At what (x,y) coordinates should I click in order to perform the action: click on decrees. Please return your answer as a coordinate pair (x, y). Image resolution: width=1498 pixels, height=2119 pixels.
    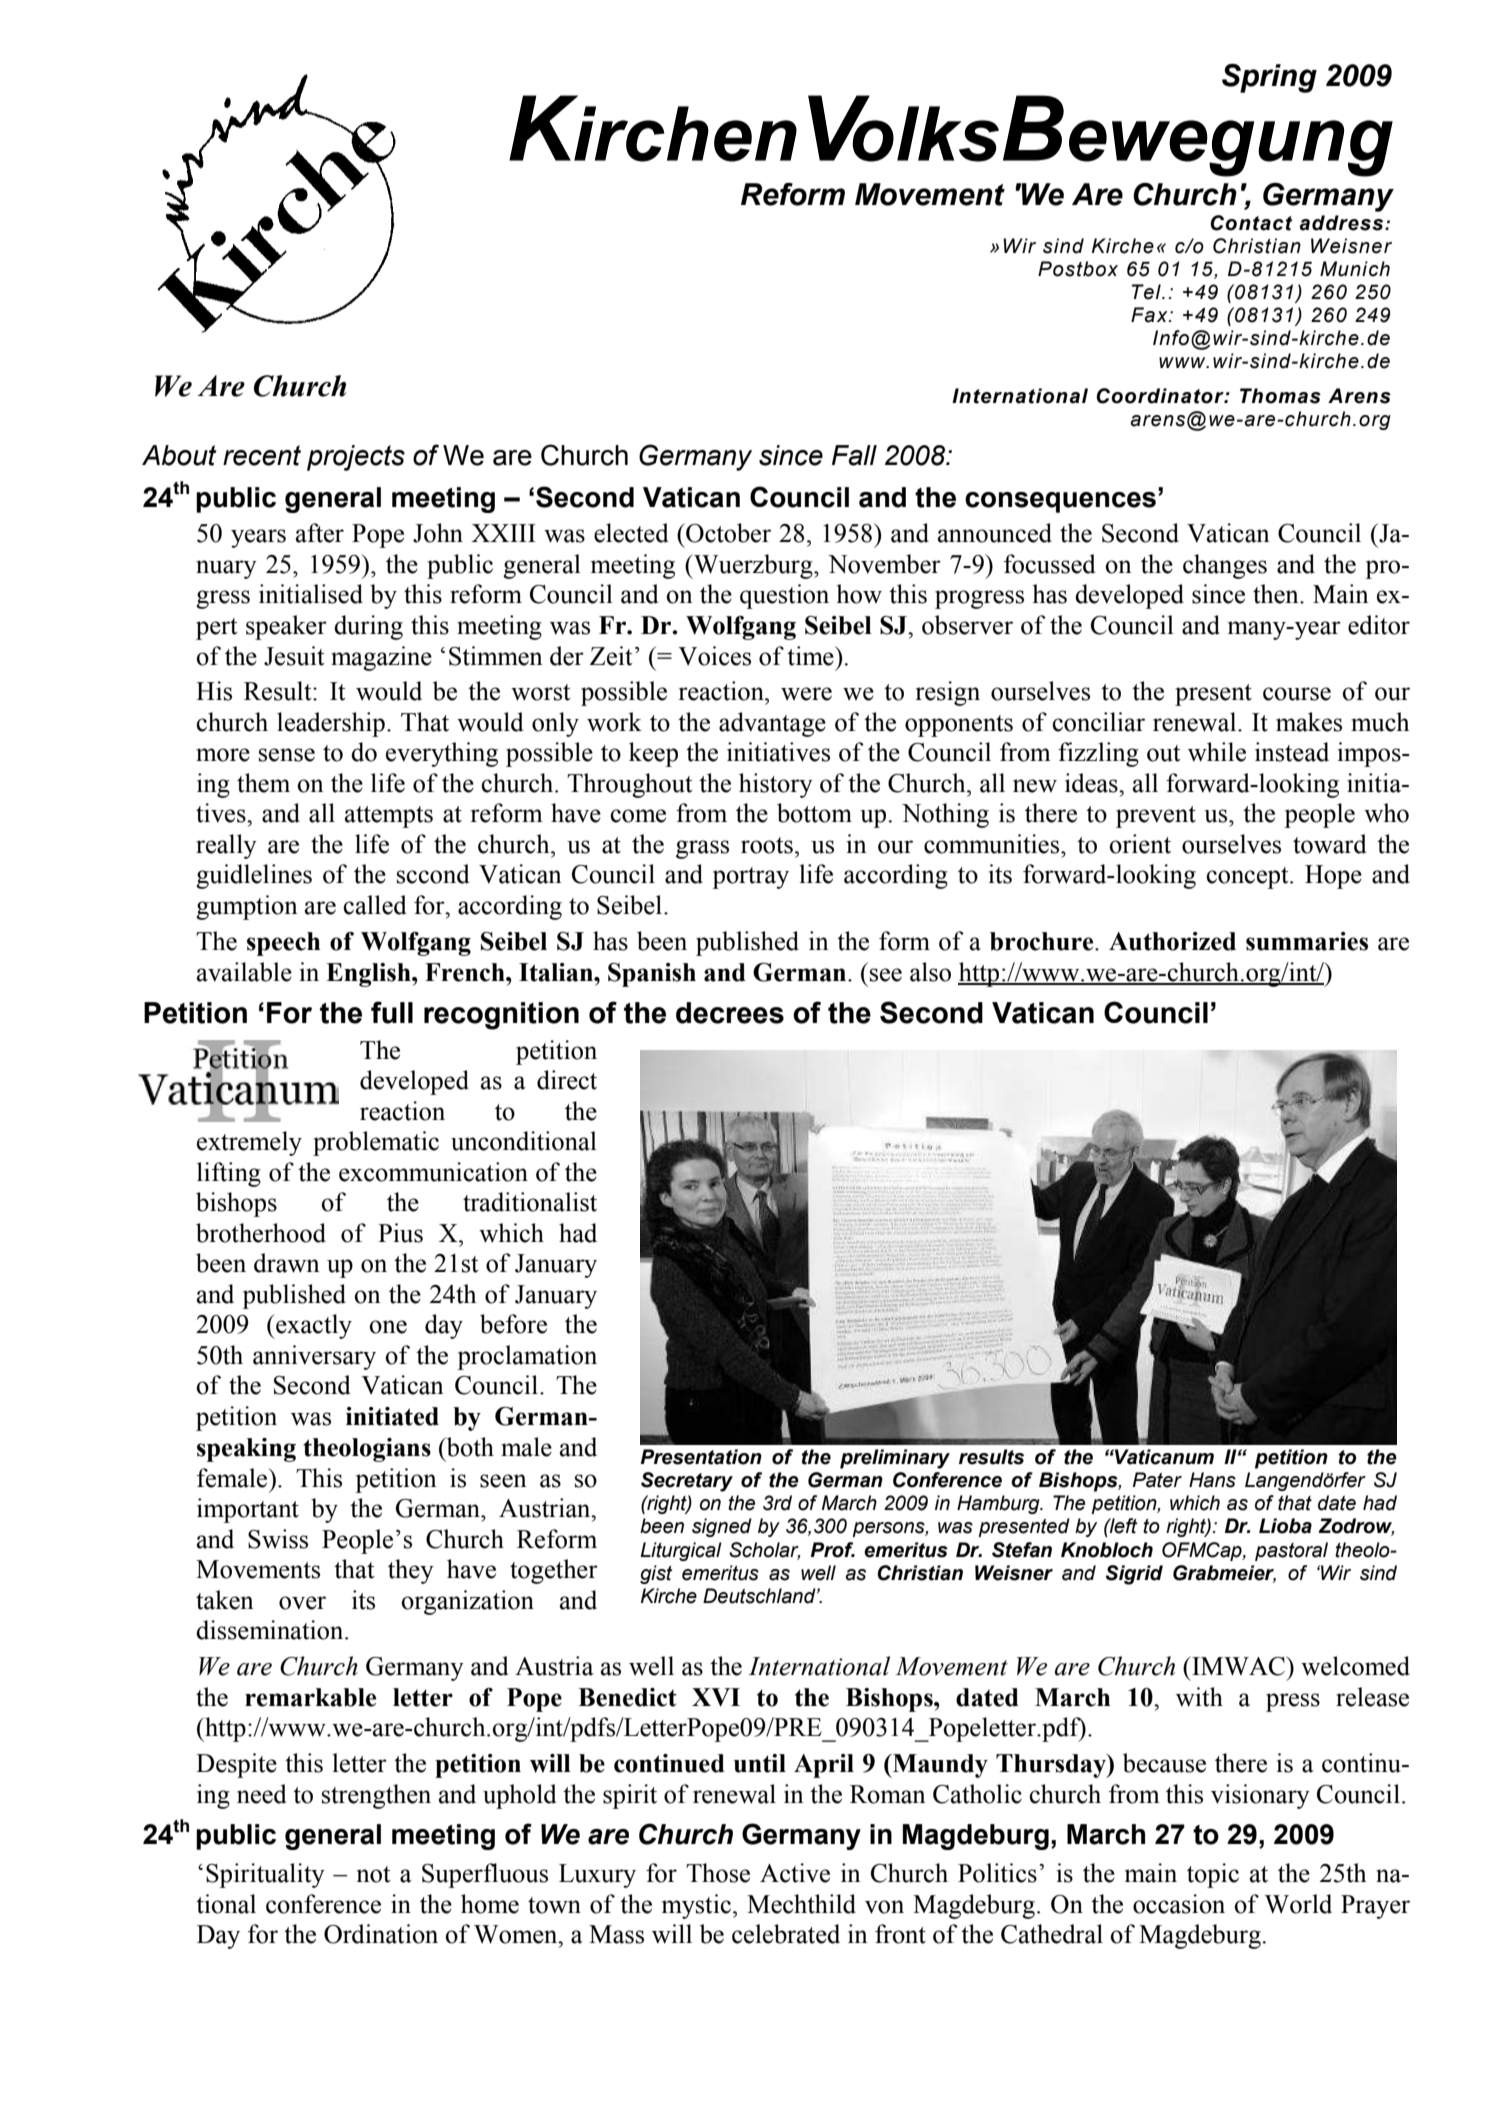
    Looking at the image, I should click on (730, 1013).
